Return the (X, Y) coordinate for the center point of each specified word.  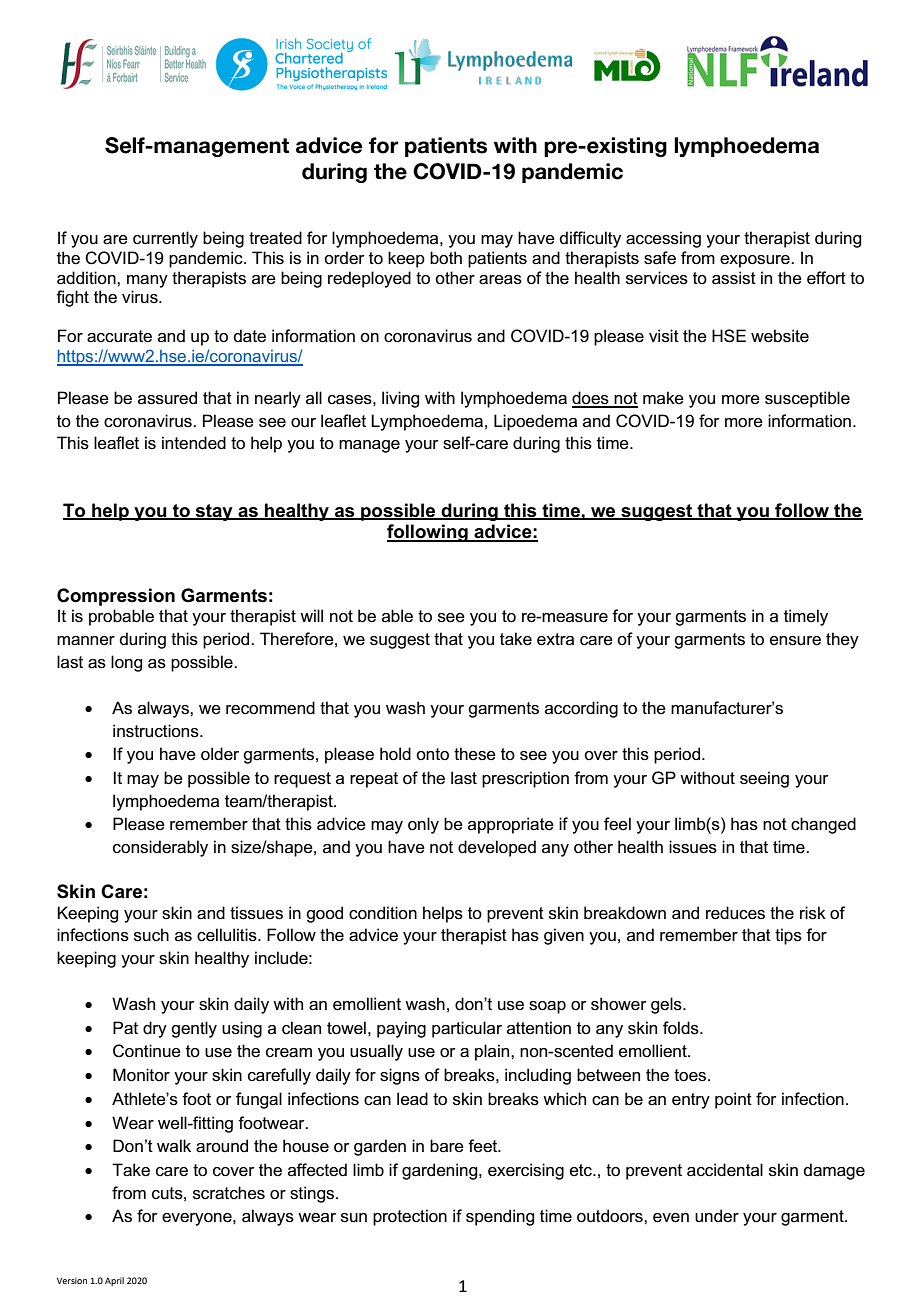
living (400, 399)
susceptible (807, 399)
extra (555, 639)
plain (493, 1052)
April (114, 1281)
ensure (795, 641)
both (446, 258)
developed (497, 848)
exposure (756, 261)
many (147, 281)
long (126, 663)
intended (194, 443)
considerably (160, 848)
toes (691, 1075)
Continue (147, 1051)
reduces (735, 913)
